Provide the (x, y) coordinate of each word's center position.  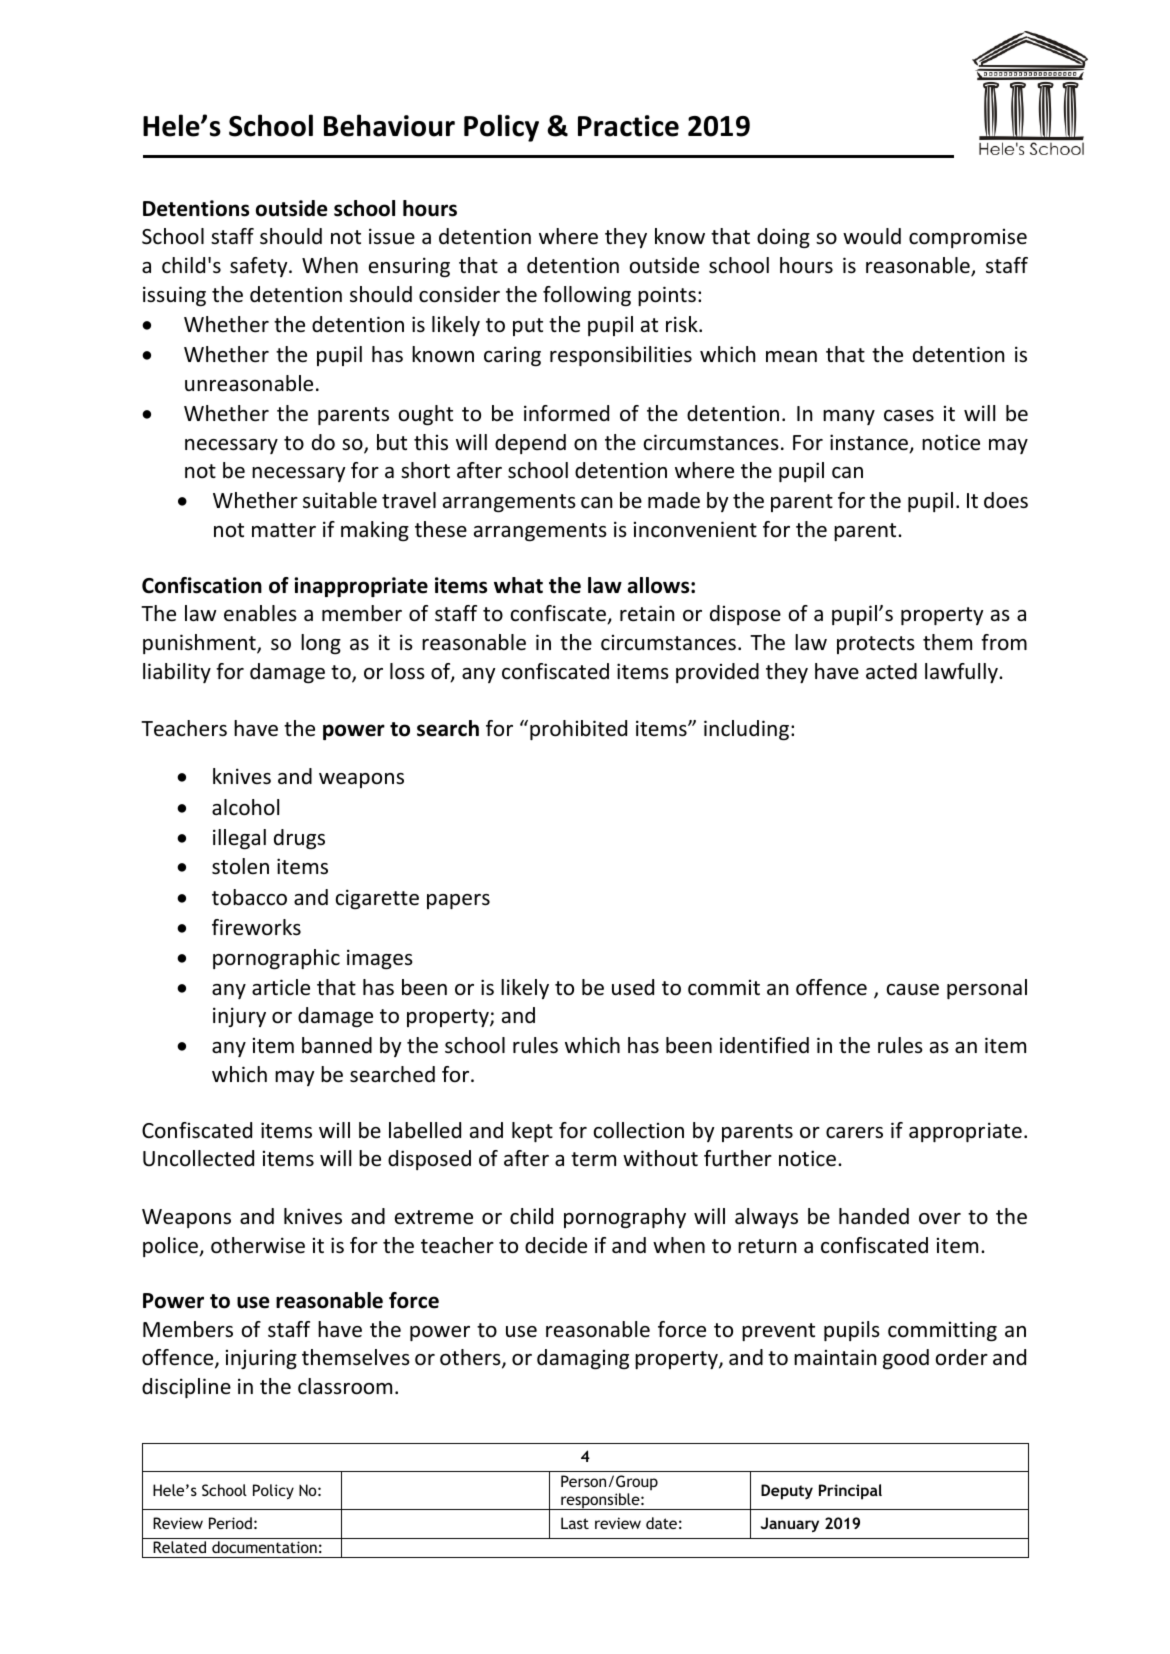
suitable (340, 500)
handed (874, 1216)
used (633, 987)
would (872, 236)
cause (913, 990)
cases (909, 416)
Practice (628, 126)
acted (891, 671)
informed (566, 413)
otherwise (258, 1245)
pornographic (276, 959)
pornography (625, 1218)
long (321, 644)
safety (260, 267)
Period (230, 1523)
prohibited (578, 730)
